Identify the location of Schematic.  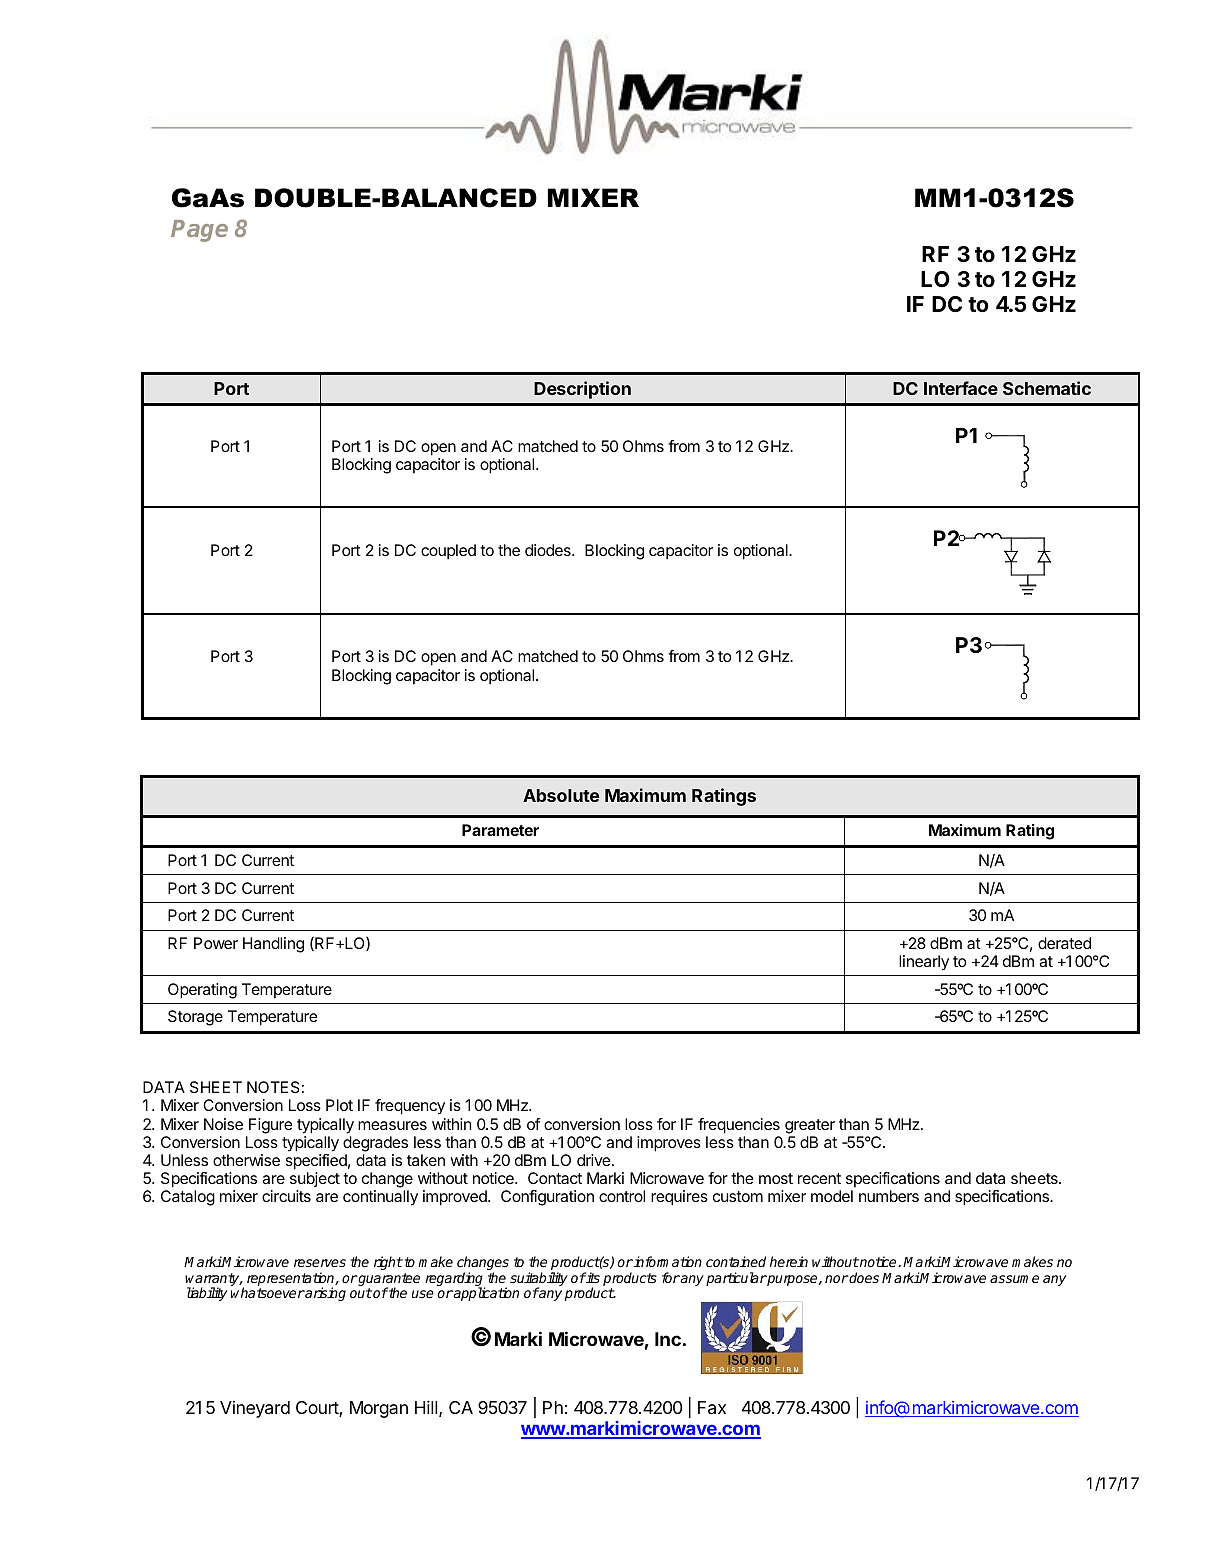
(1047, 388).
